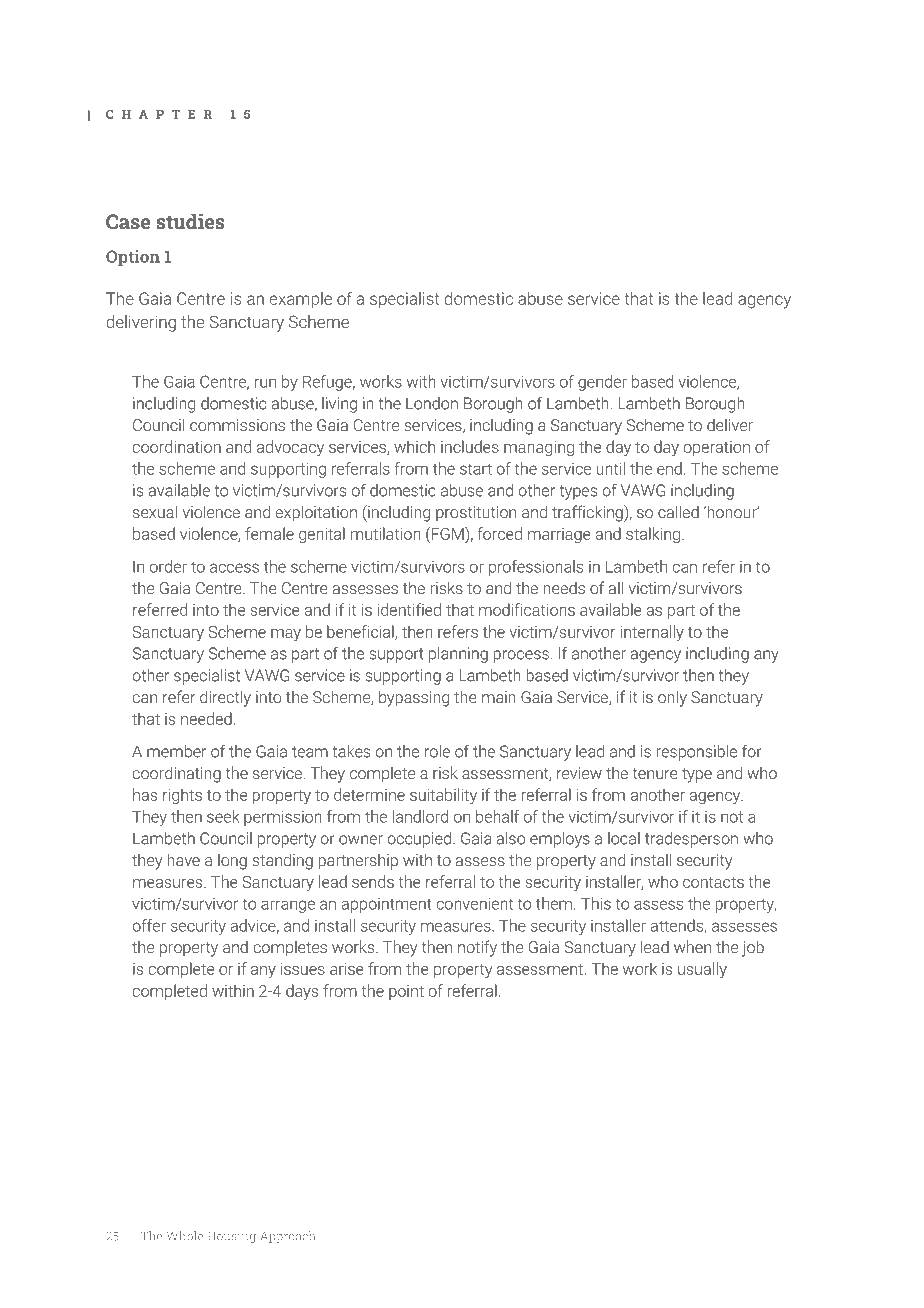 This screenshot has height=1308, width=924. I want to click on example, so click(300, 300).
